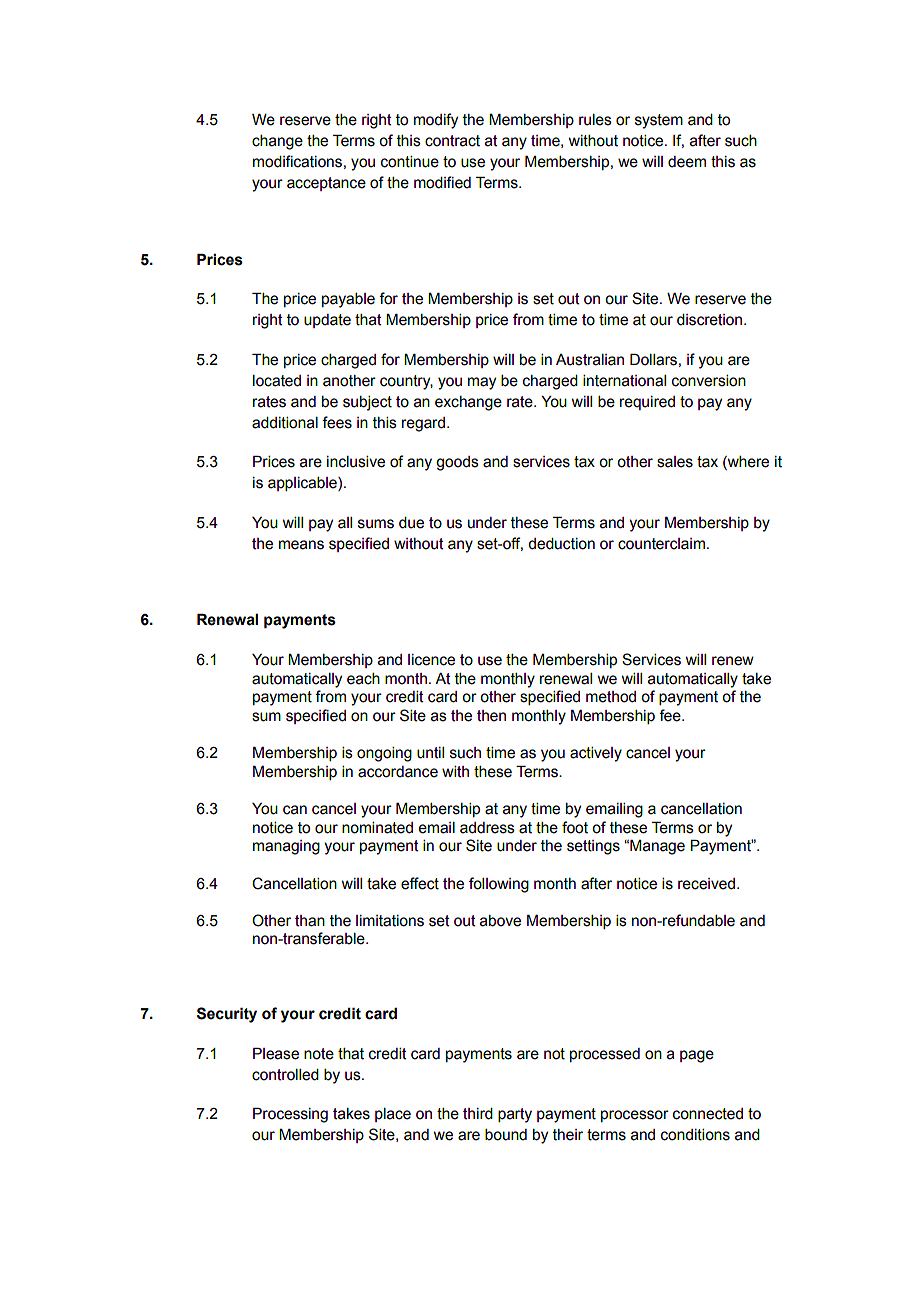 This screenshot has width=924, height=1307. I want to click on means, so click(301, 545).
